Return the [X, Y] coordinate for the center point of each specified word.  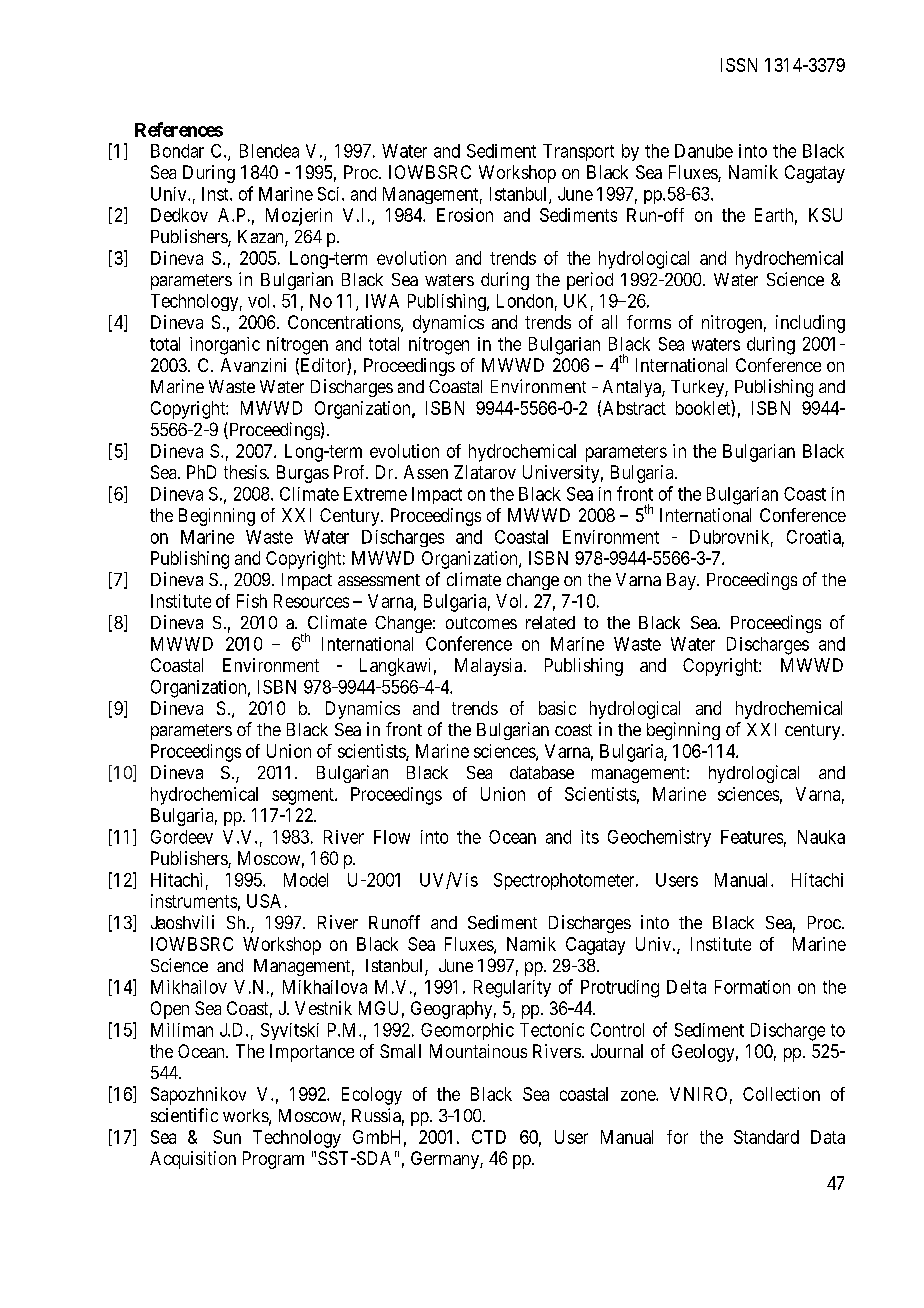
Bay [682, 581]
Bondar [177, 151]
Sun [227, 1137]
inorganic [225, 346]
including [810, 324]
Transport [578, 152]
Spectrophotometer [565, 881]
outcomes [481, 623]
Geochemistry [659, 838]
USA [264, 901]
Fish [252, 601]
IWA [382, 301]
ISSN [739, 65]
